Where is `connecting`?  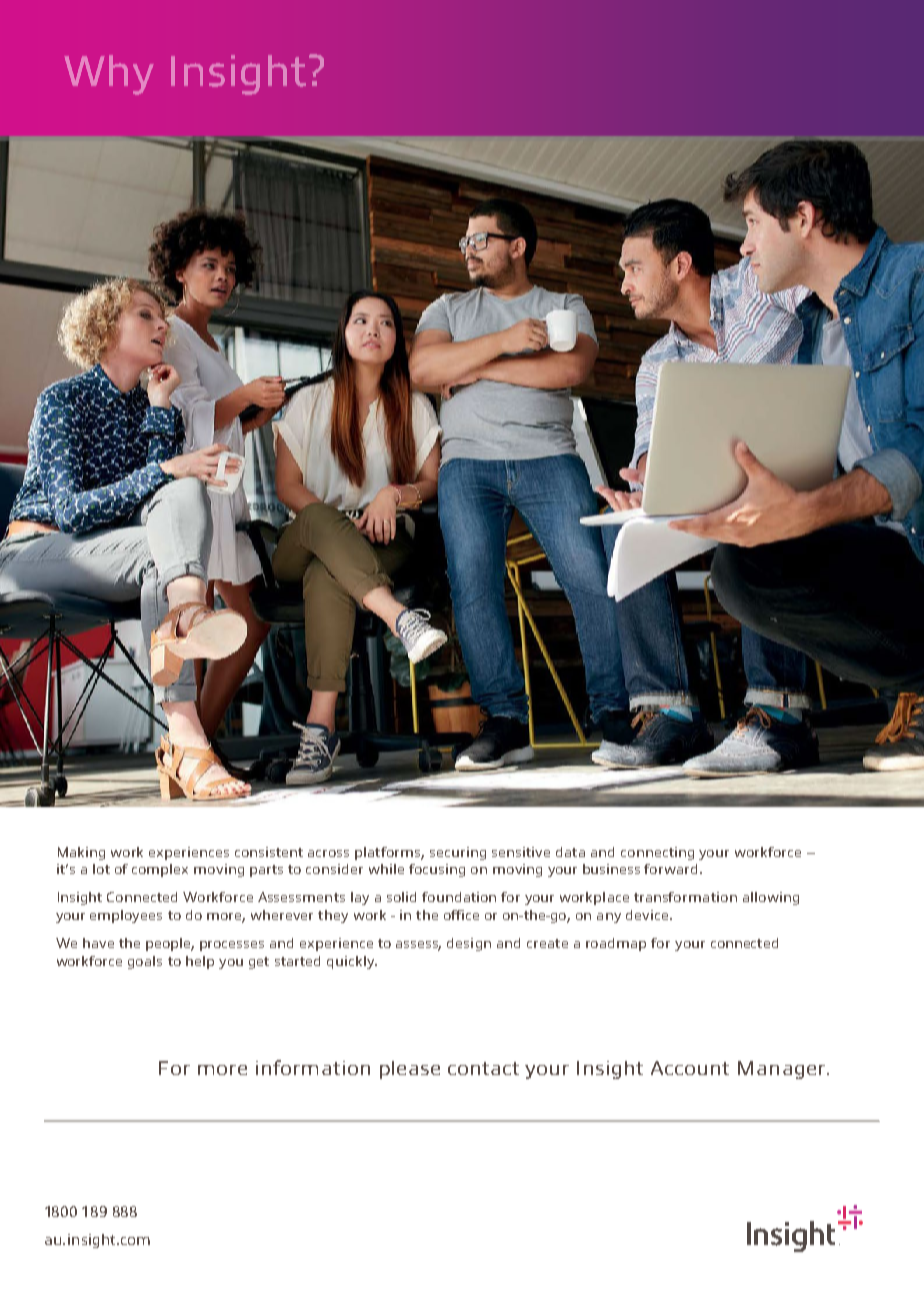 connecting is located at coordinates (657, 853).
